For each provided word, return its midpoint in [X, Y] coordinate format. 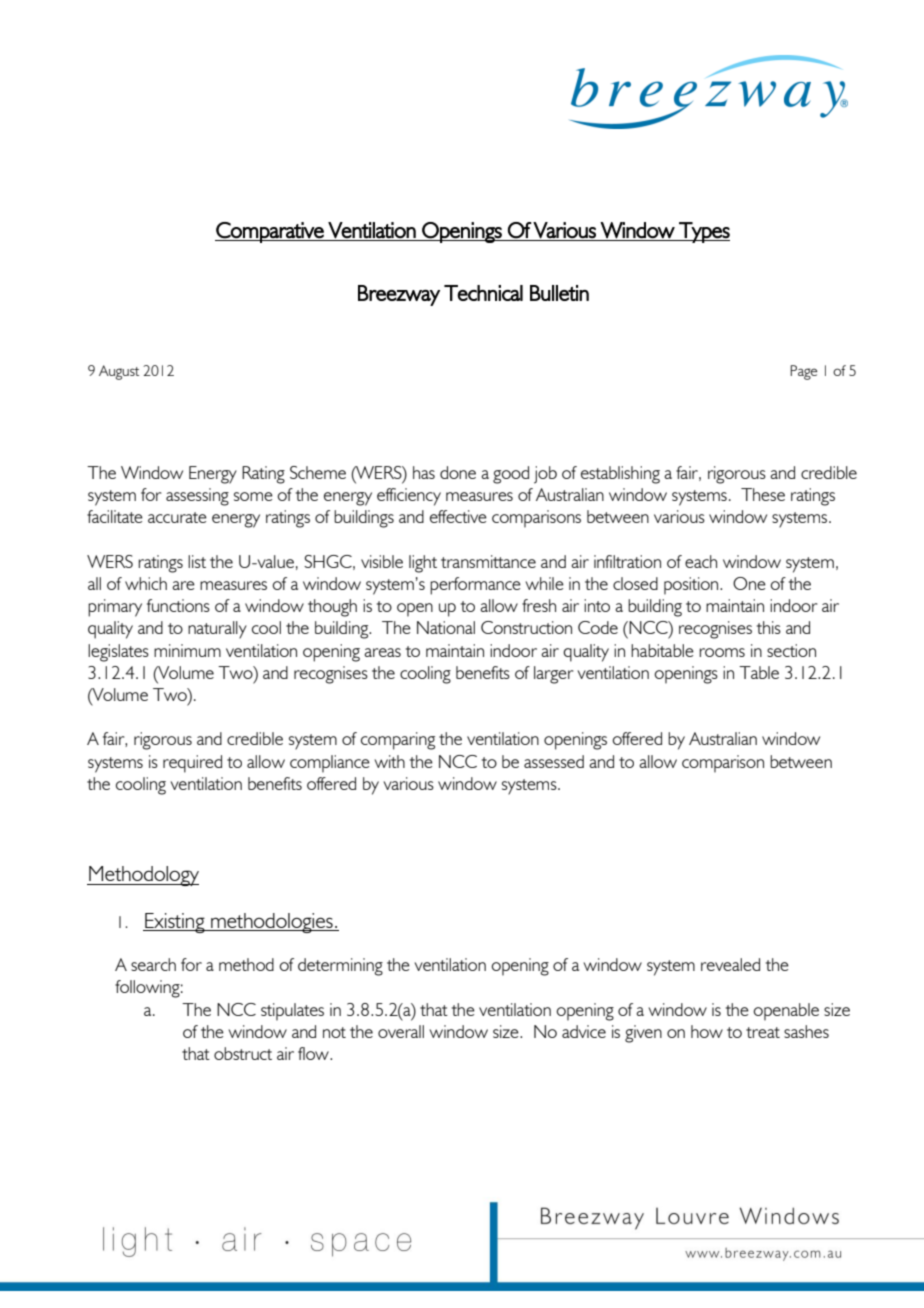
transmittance [488, 561]
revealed [730, 964]
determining [340, 967]
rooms [722, 652]
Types [703, 232]
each [701, 561]
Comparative [270, 232]
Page [804, 372]
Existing [175, 923]
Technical [483, 293]
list [197, 561]
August [119, 372]
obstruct [243, 1053]
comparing [398, 741]
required [192, 764]
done [458, 472]
